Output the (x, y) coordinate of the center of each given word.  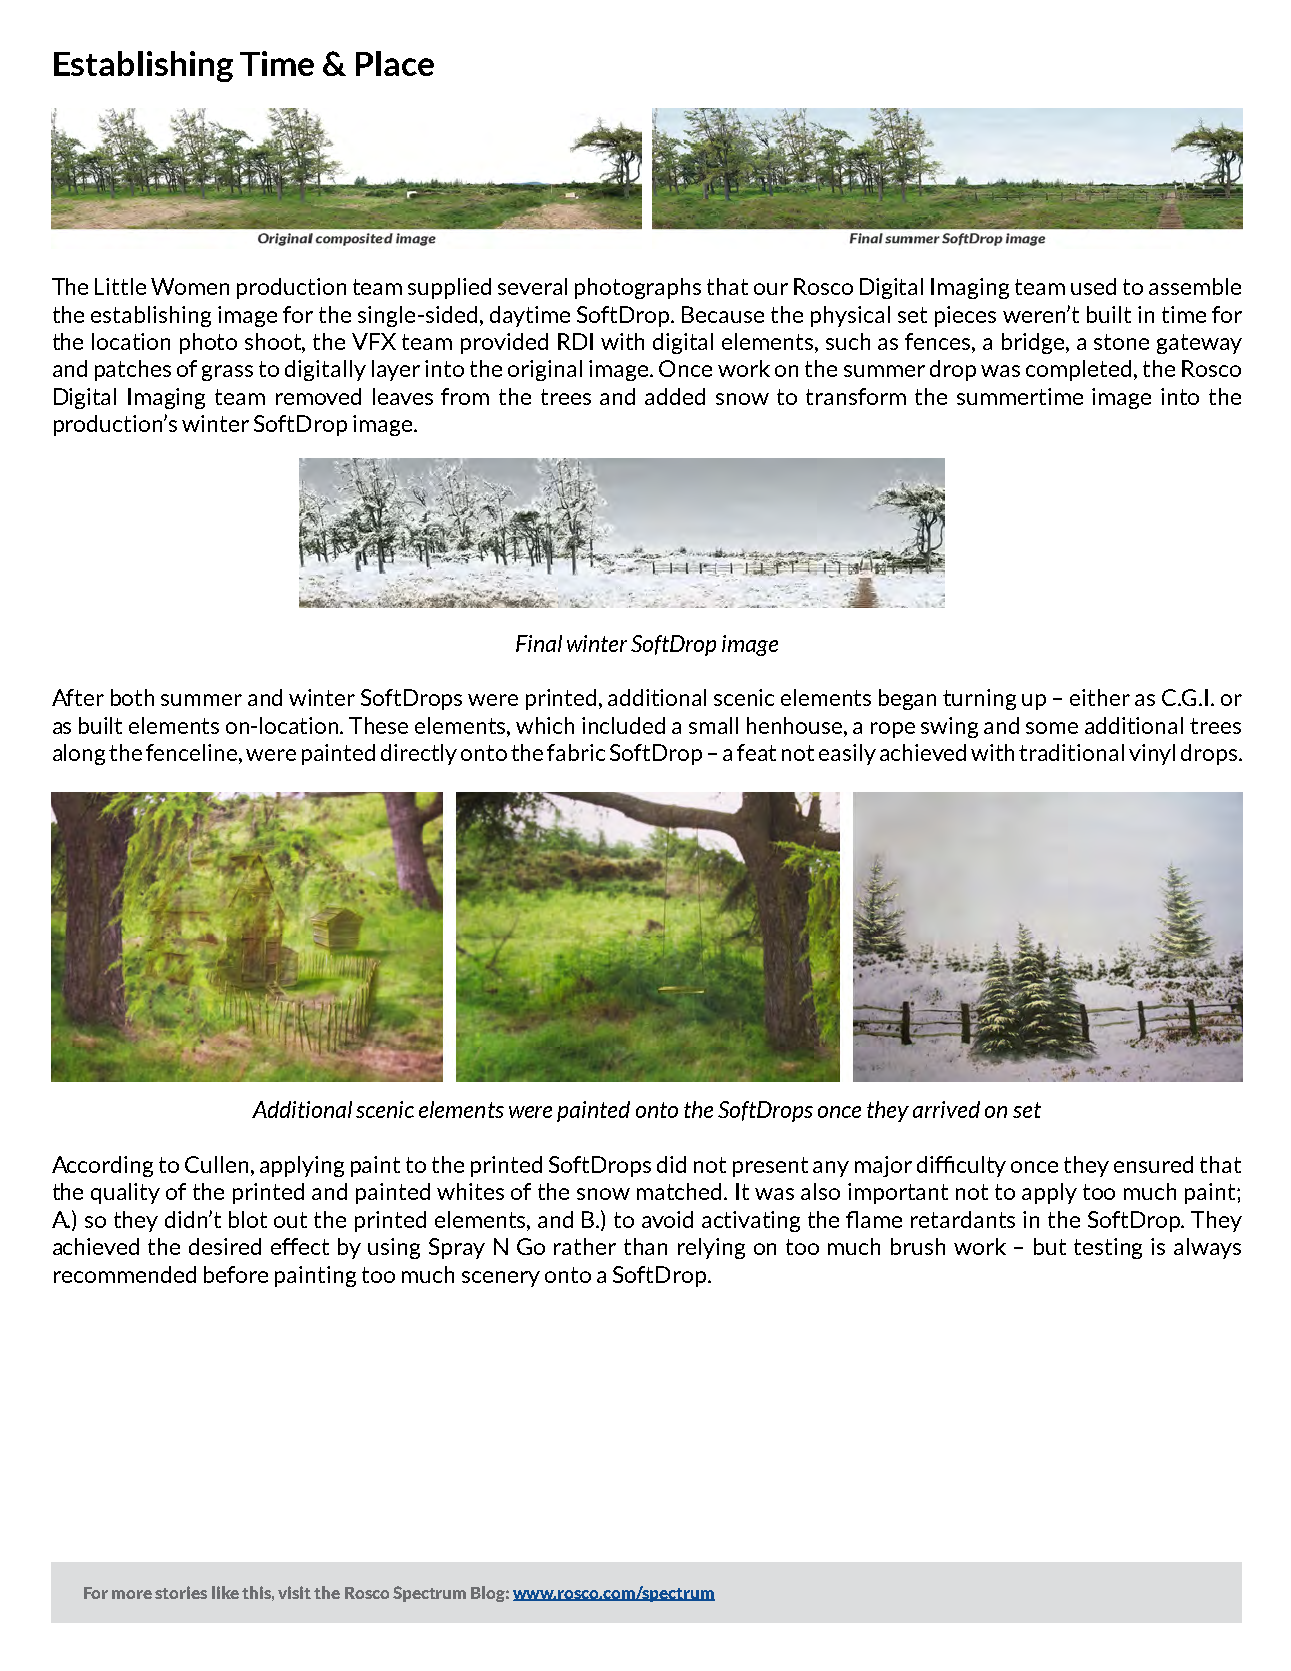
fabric (576, 752)
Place (395, 63)
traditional (1071, 752)
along (79, 754)
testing (1108, 1248)
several (532, 286)
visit (294, 1592)
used (1093, 286)
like (225, 1592)
